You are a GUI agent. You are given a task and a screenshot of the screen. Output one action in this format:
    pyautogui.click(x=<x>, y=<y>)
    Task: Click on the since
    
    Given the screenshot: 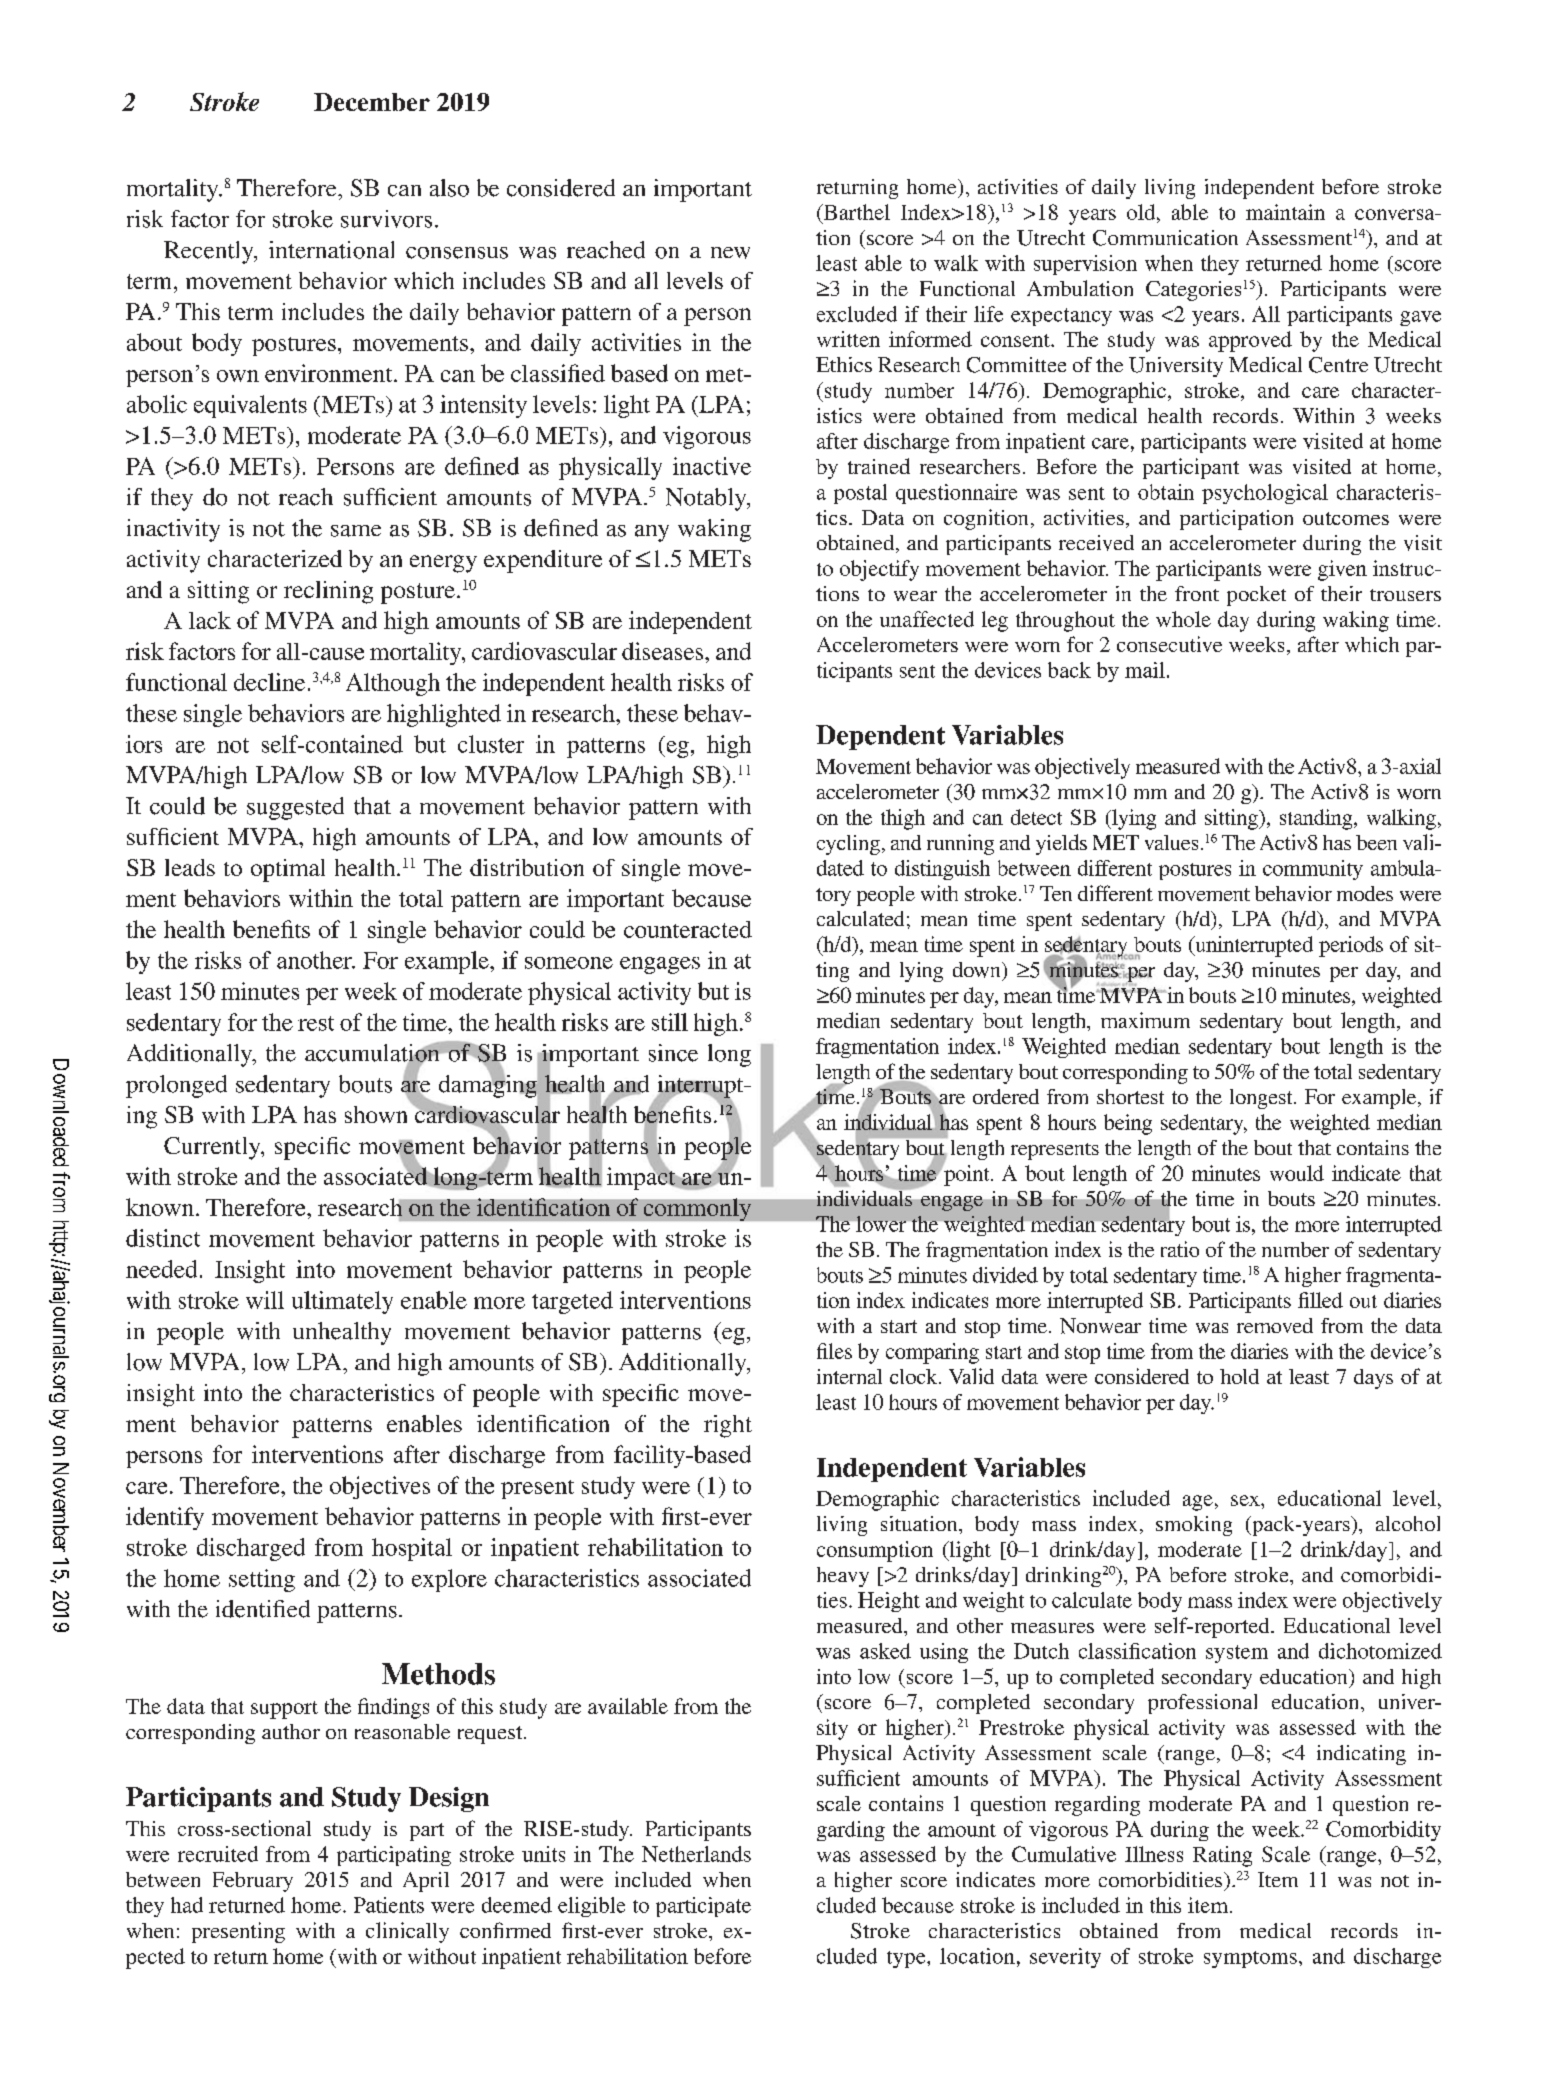 What is the action you would take?
    pyautogui.click(x=673, y=1053)
